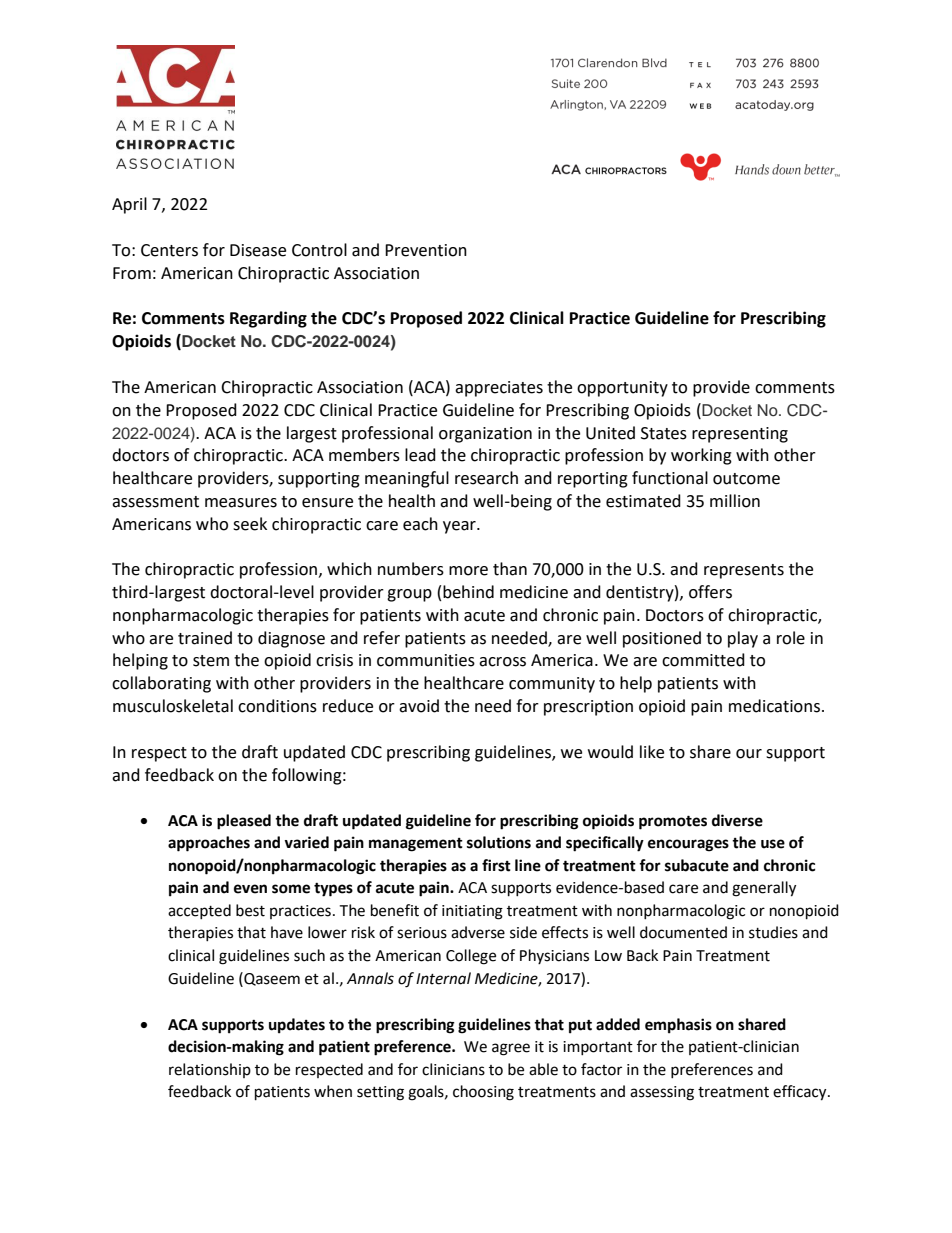 This screenshot has height=1233, width=952. I want to click on first, so click(496, 865).
